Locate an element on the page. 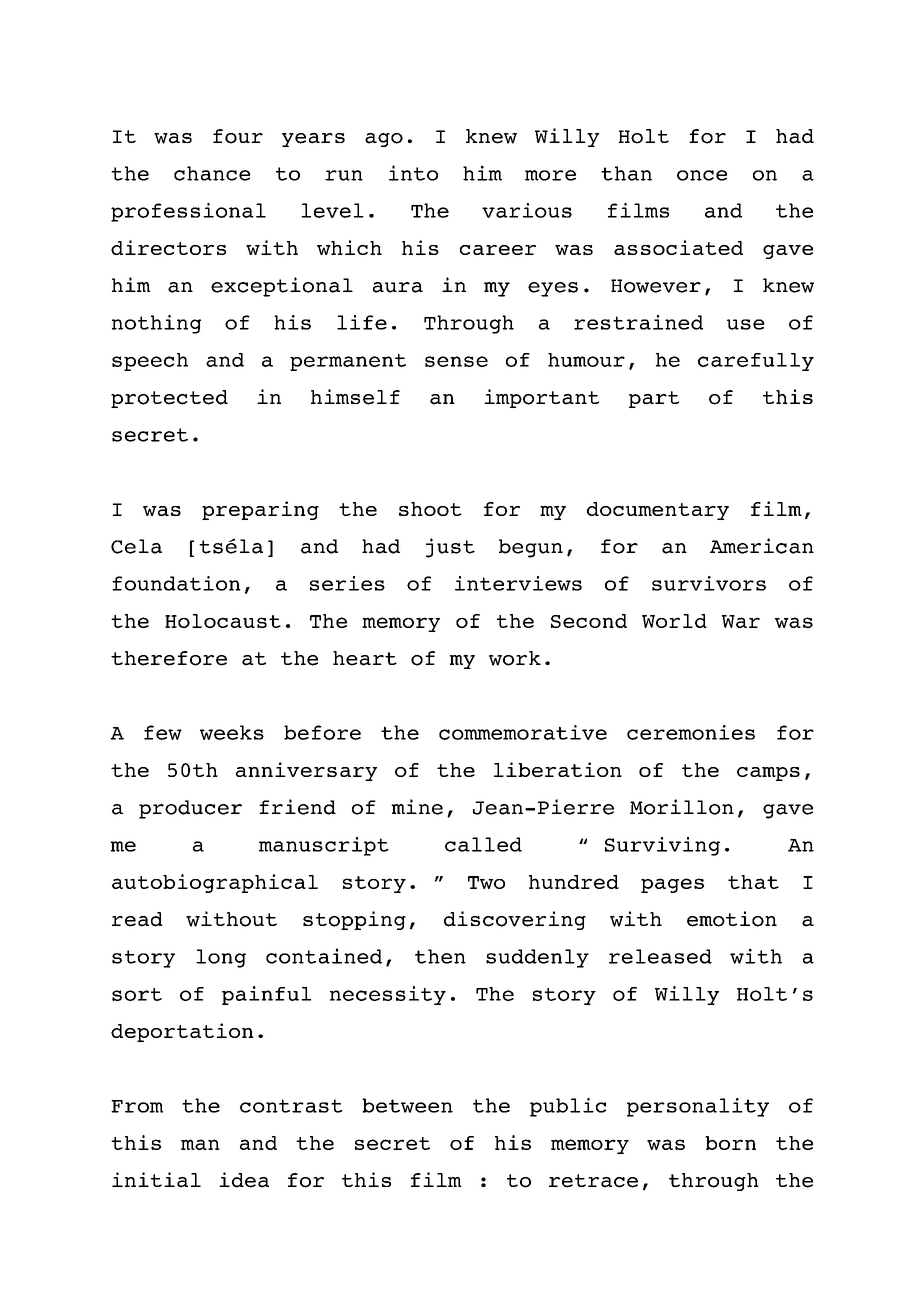 This image has height=1308, width=924. born is located at coordinates (730, 1143).
